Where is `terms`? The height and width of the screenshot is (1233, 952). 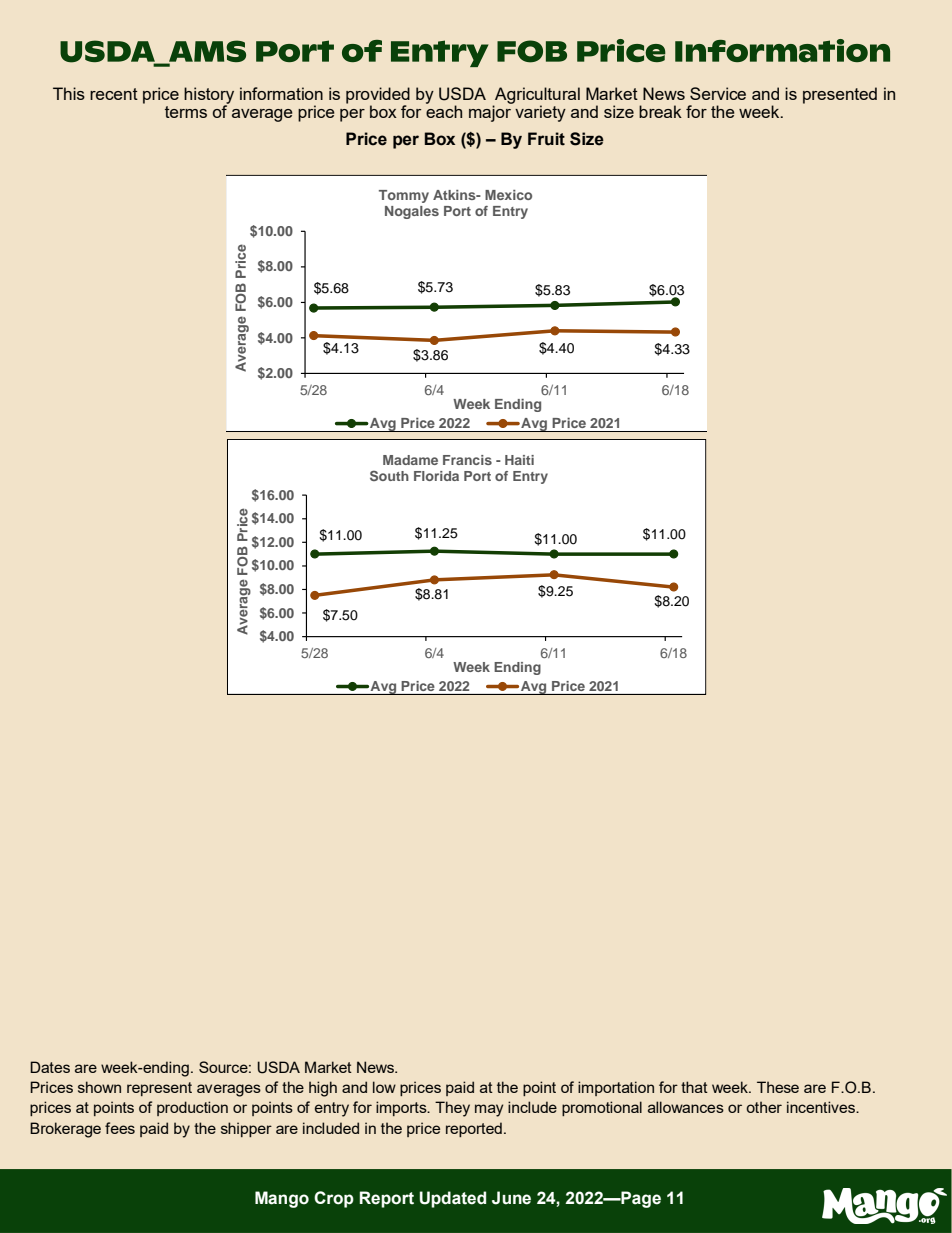 terms is located at coordinates (186, 112).
